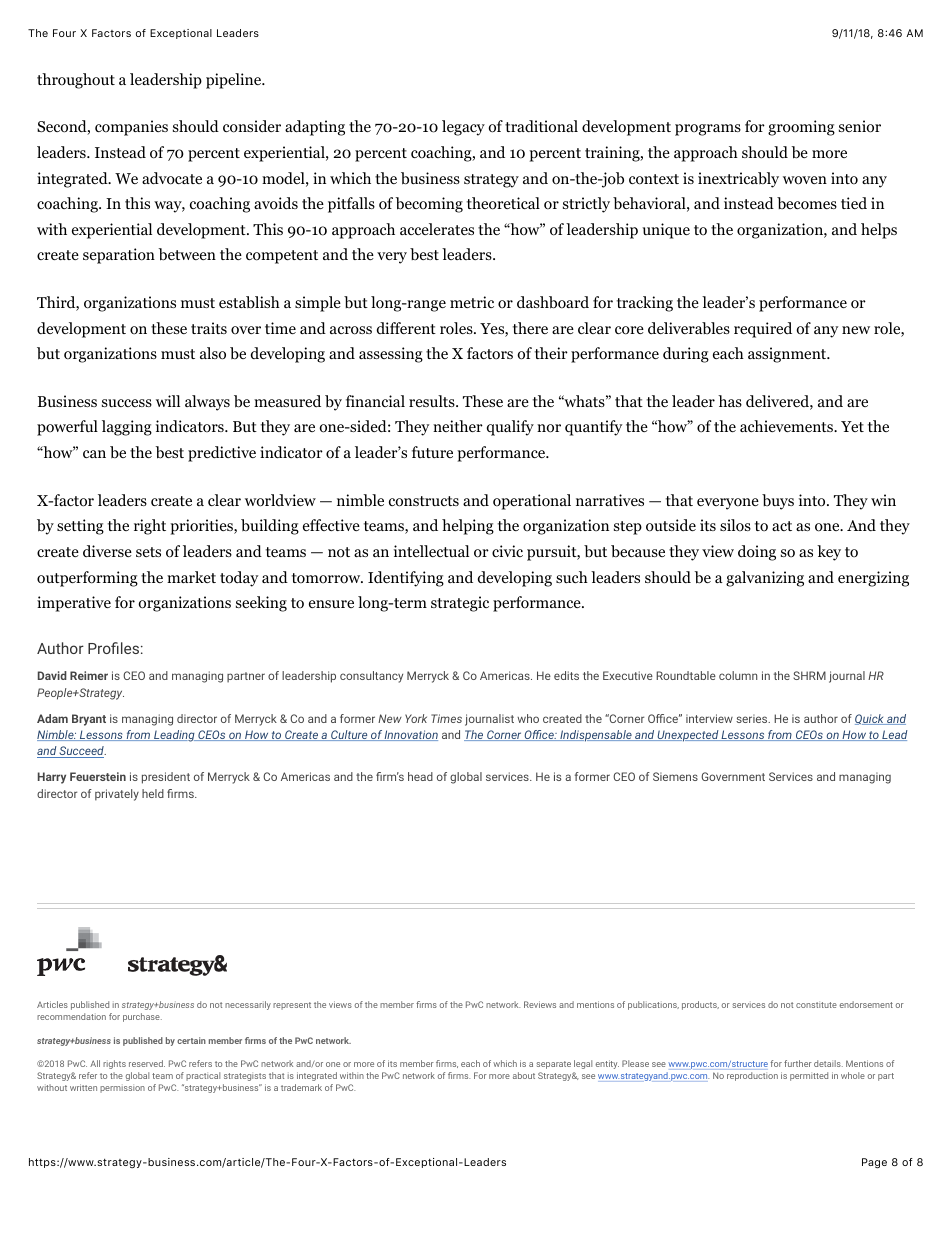 The width and height of the image is (952, 1233). I want to click on permission, so click(122, 1089).
